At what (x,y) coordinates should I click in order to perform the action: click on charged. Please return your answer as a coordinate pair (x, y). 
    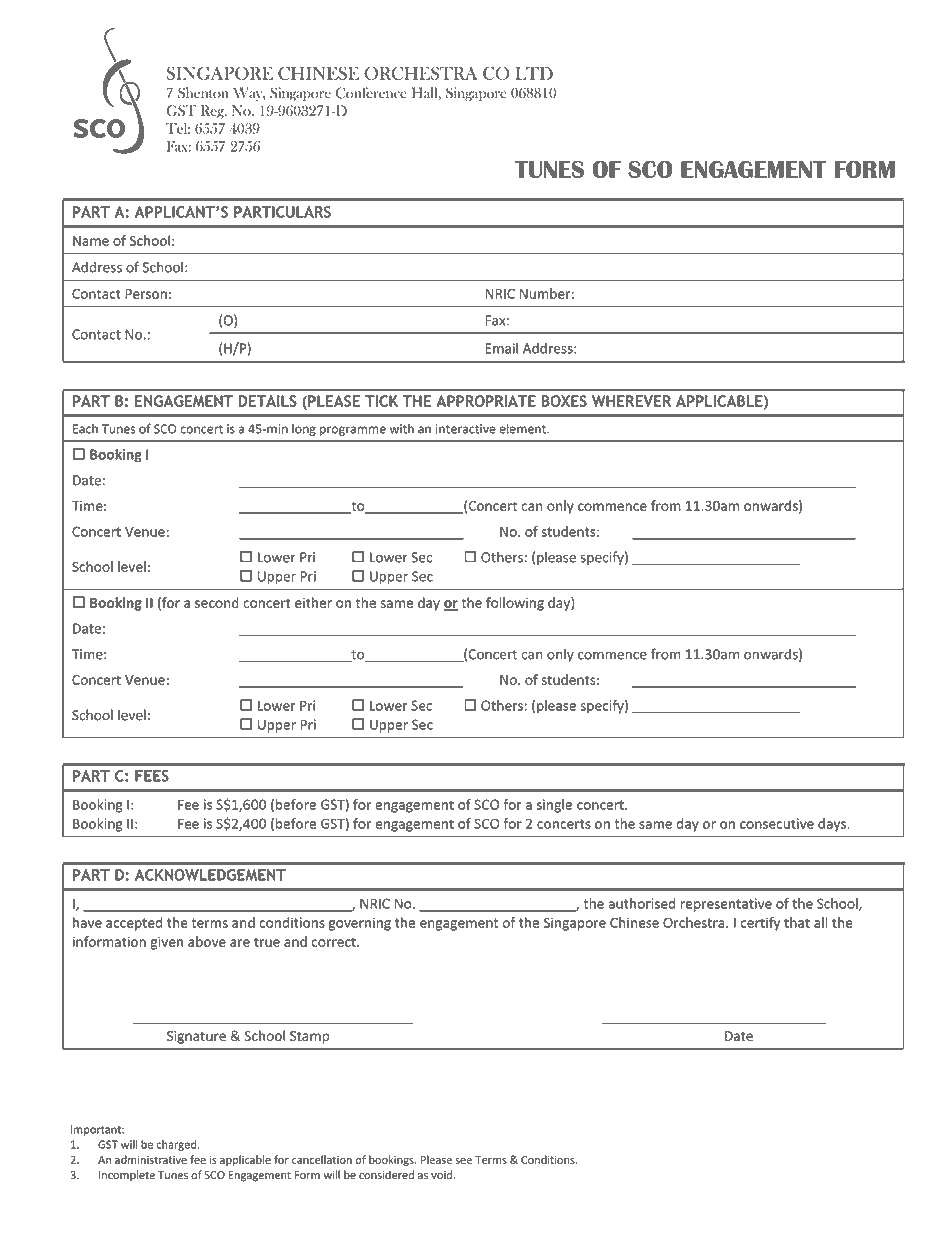
    Looking at the image, I should click on (177, 1145).
